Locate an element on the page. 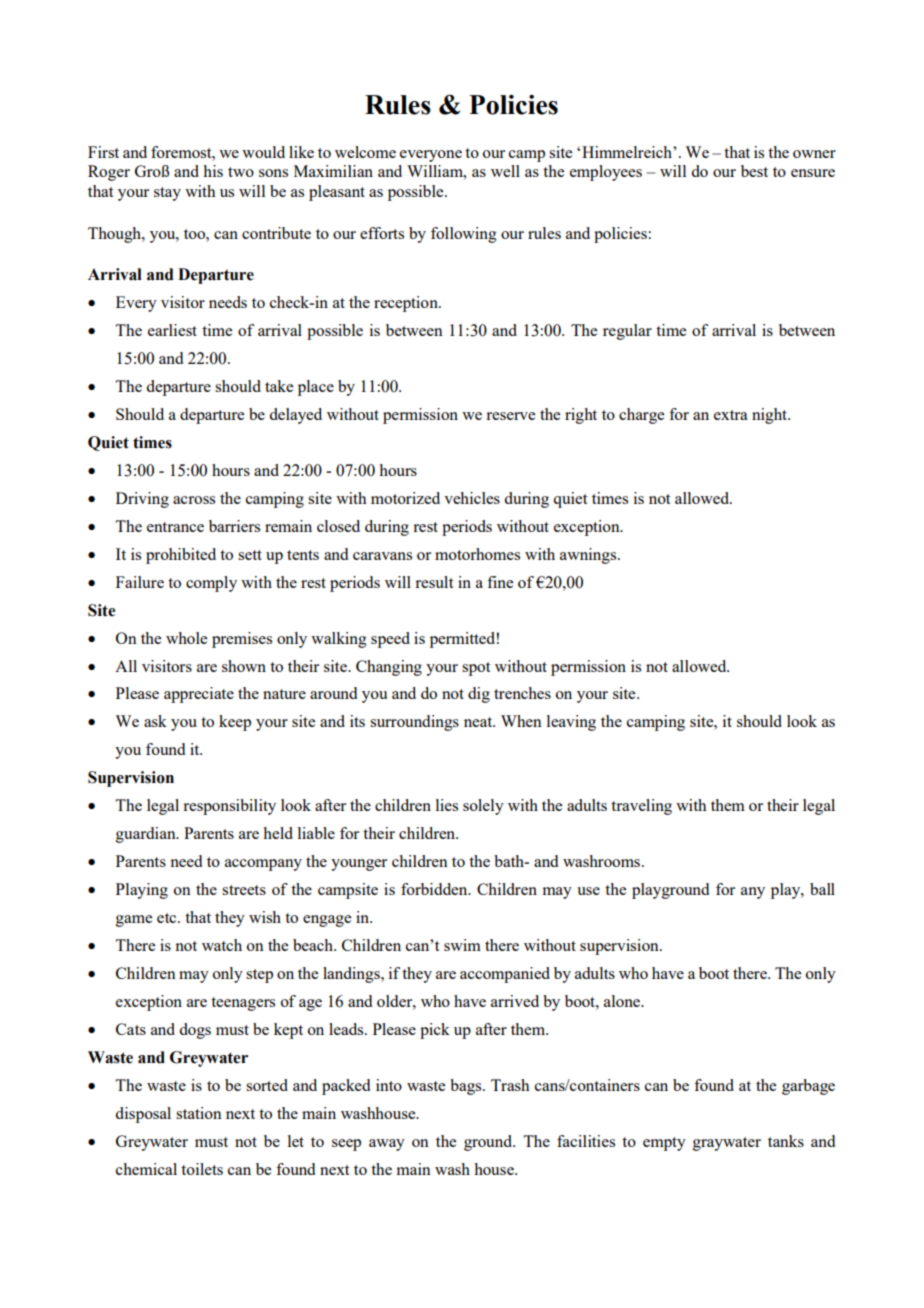  bags is located at coordinates (467, 1087).
